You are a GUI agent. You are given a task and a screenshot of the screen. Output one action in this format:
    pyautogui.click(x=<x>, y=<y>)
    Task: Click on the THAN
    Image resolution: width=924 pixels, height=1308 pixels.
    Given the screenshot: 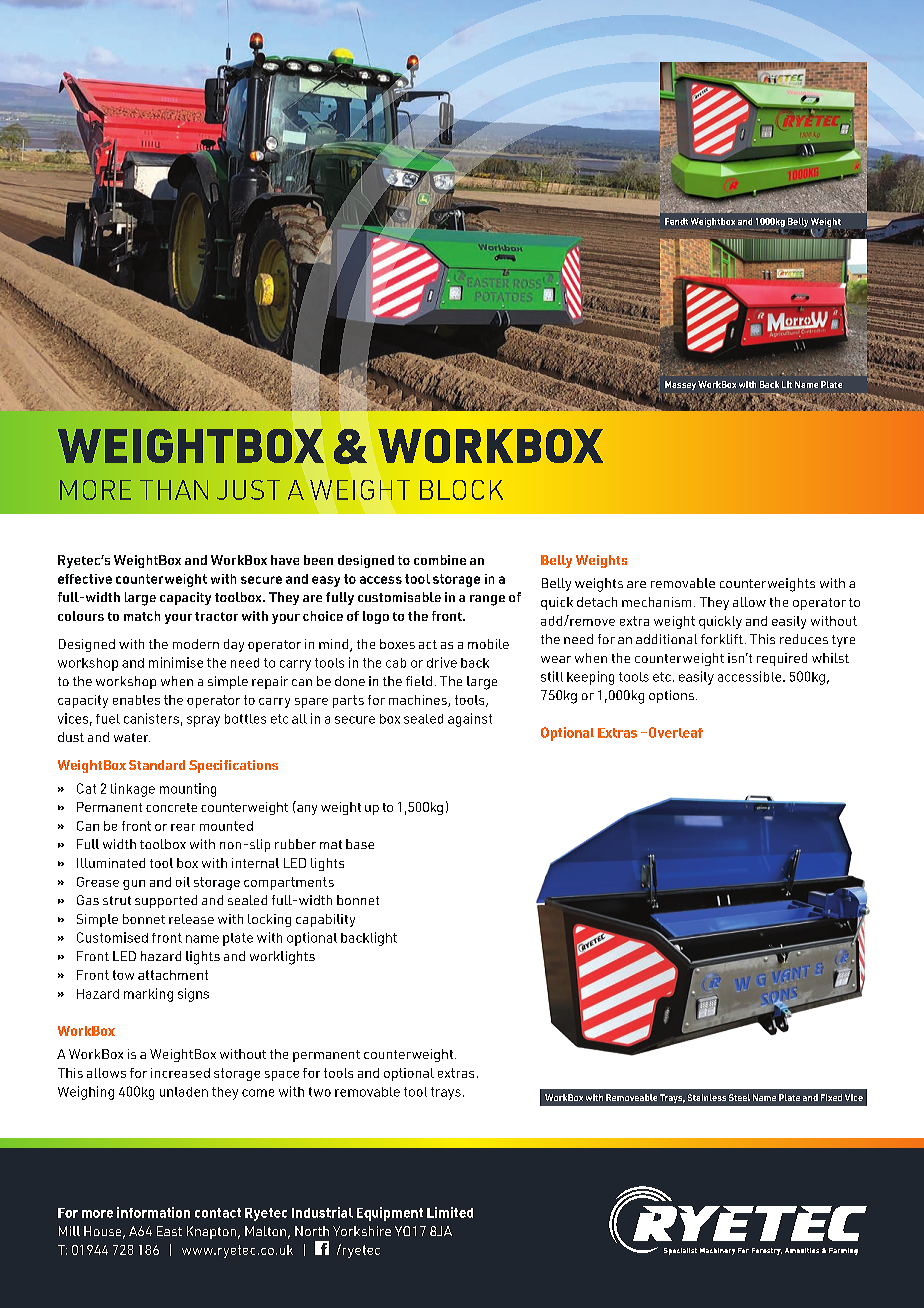 What is the action you would take?
    pyautogui.click(x=174, y=490)
